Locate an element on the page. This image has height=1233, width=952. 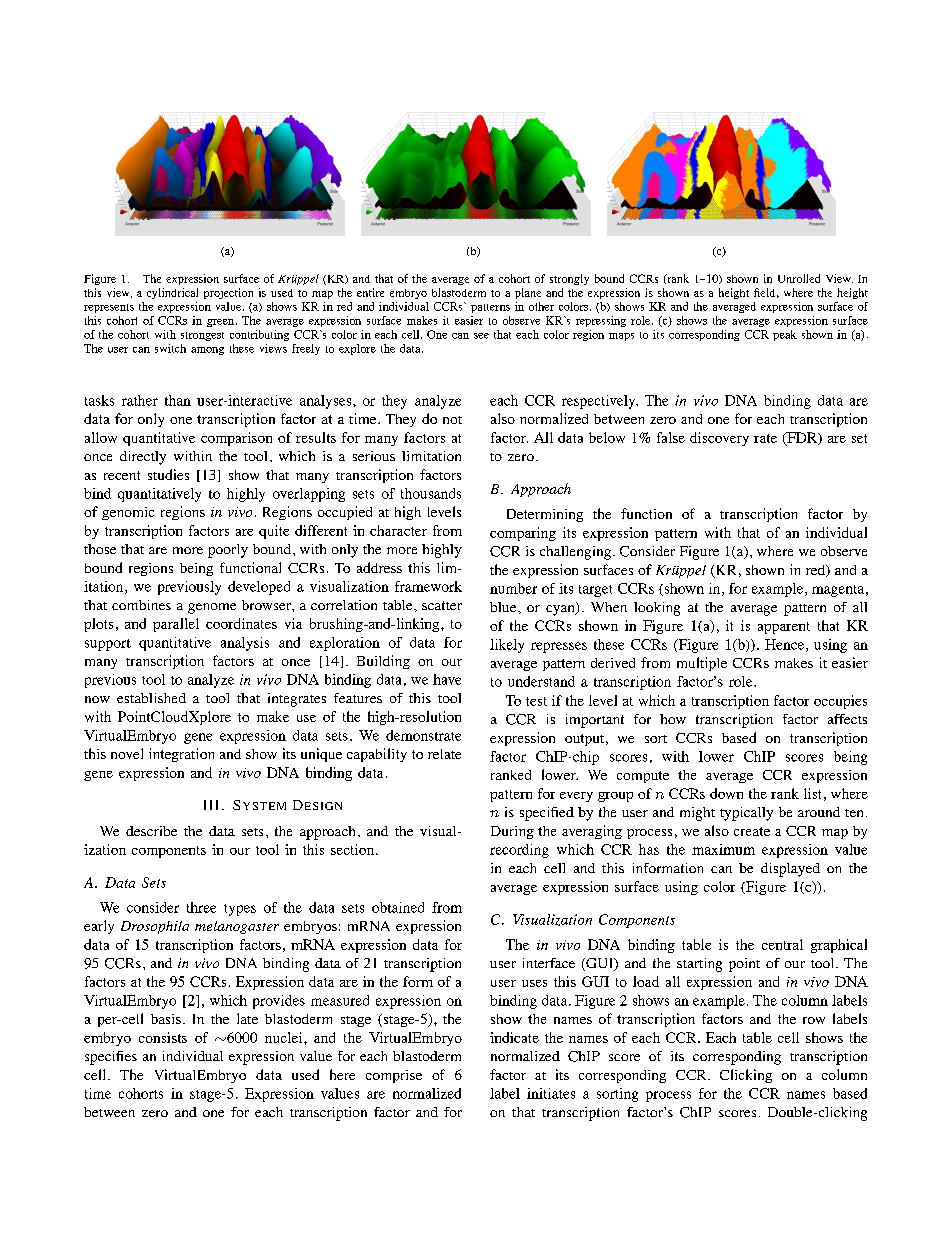
III is located at coordinates (211, 805).
